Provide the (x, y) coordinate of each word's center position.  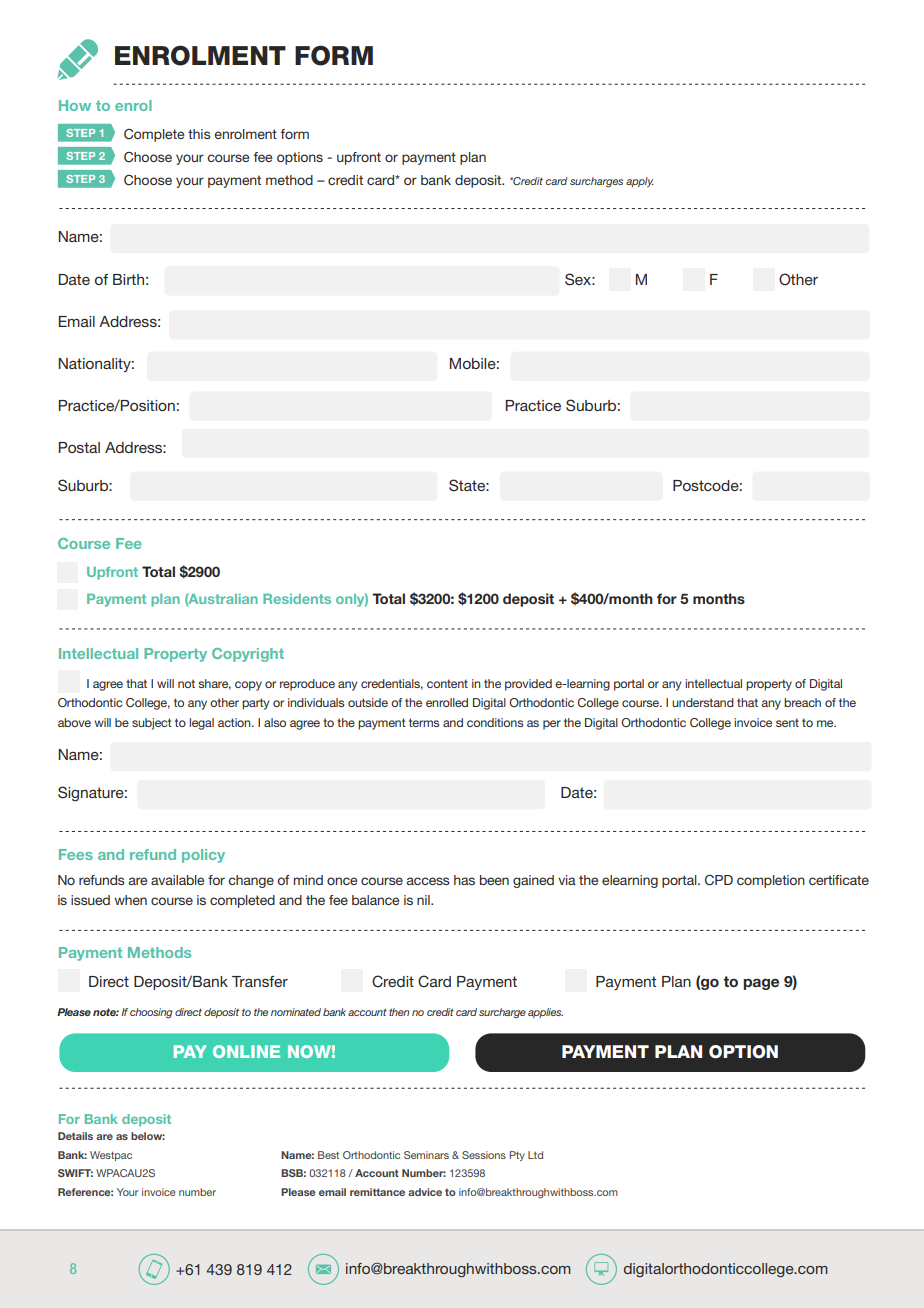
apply (640, 182)
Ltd (535, 1155)
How (75, 105)
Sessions (484, 1155)
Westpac (111, 1156)
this (199, 134)
